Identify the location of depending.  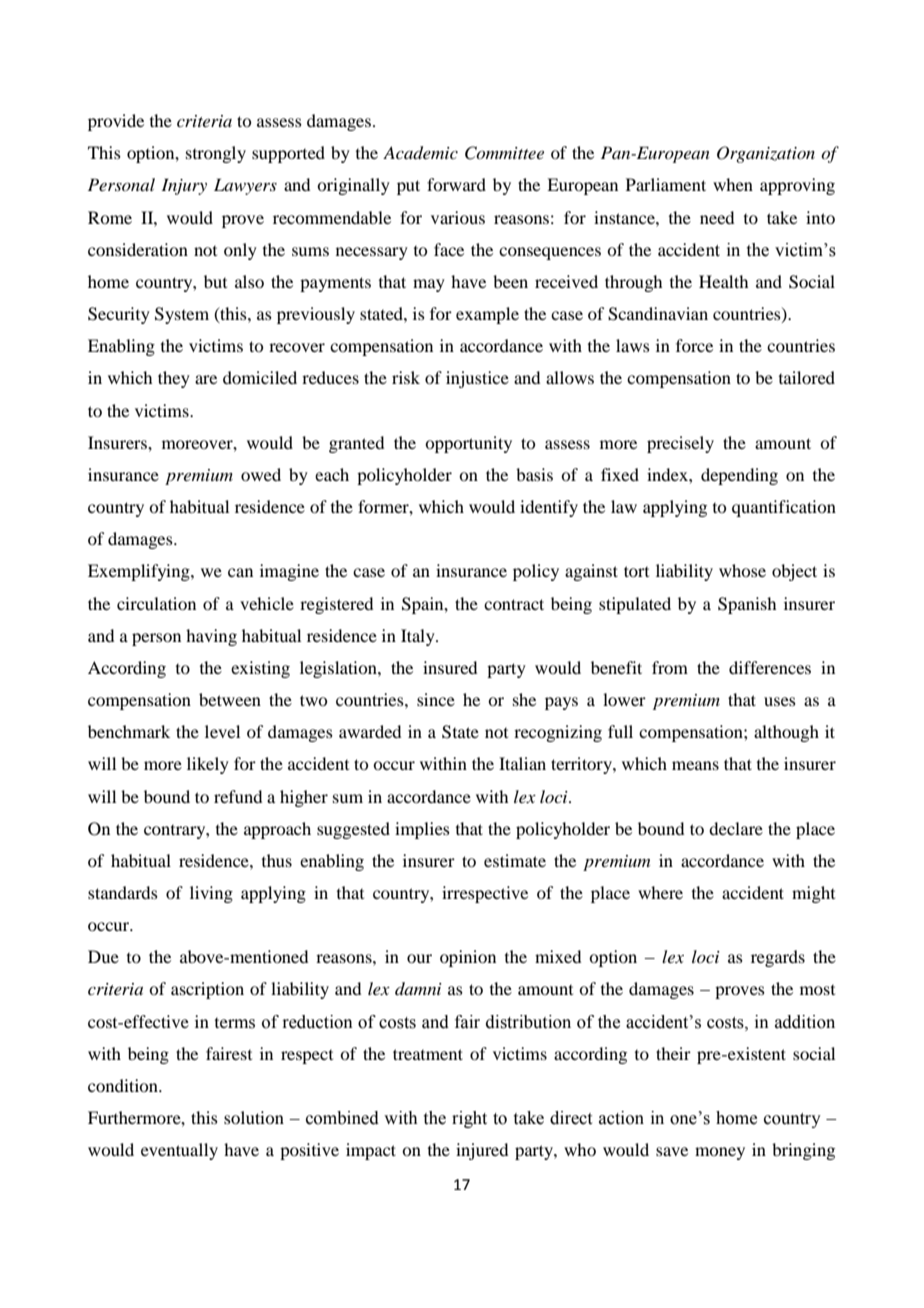
(739, 476).
